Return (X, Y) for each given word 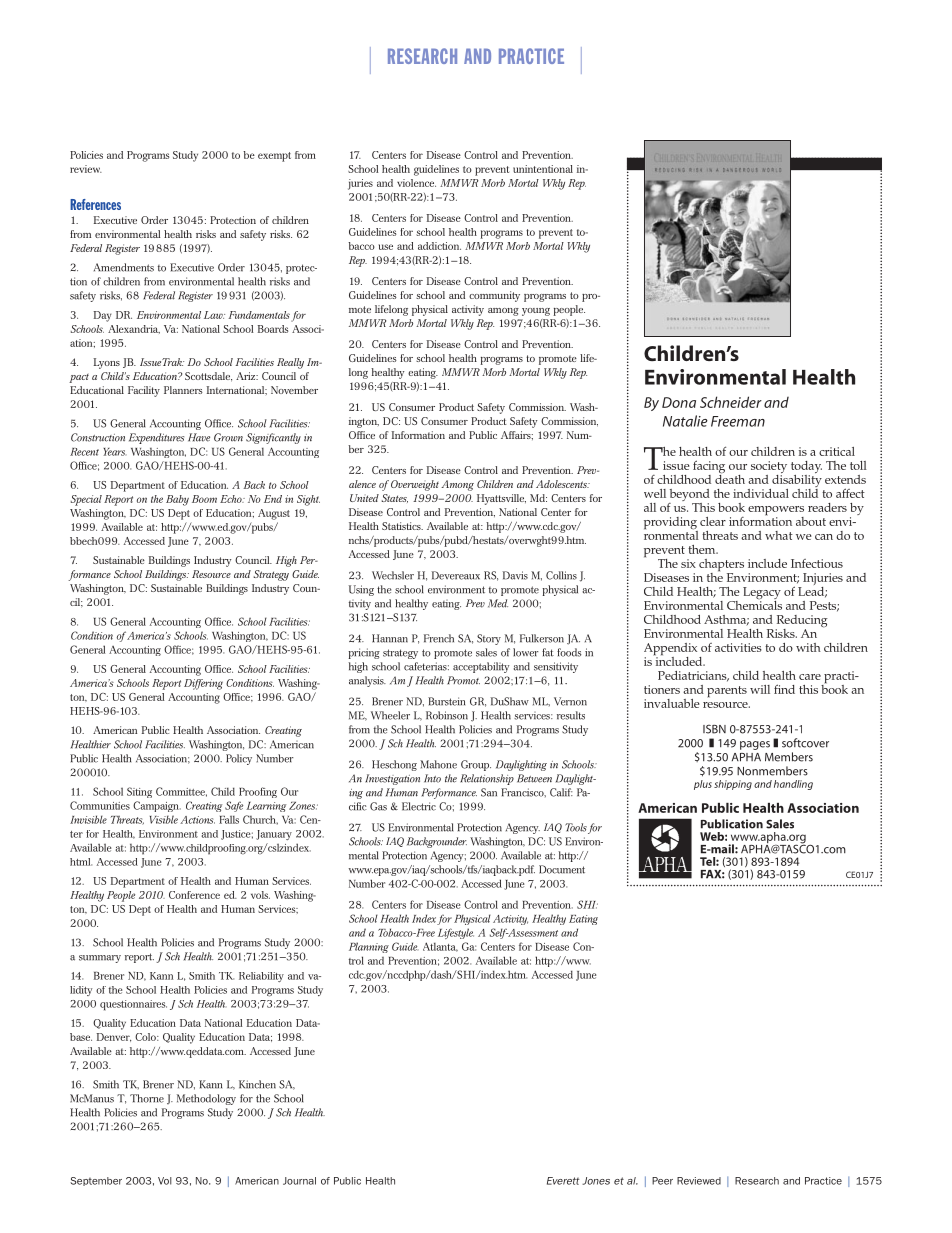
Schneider (731, 402)
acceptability (481, 667)
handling (793, 785)
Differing (203, 684)
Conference (194, 895)
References (95, 204)
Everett (563, 1181)
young (536, 312)
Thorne (147, 1098)
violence (416, 183)
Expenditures (156, 438)
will (760, 689)
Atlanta (440, 947)
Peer (662, 1181)
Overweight (415, 485)
